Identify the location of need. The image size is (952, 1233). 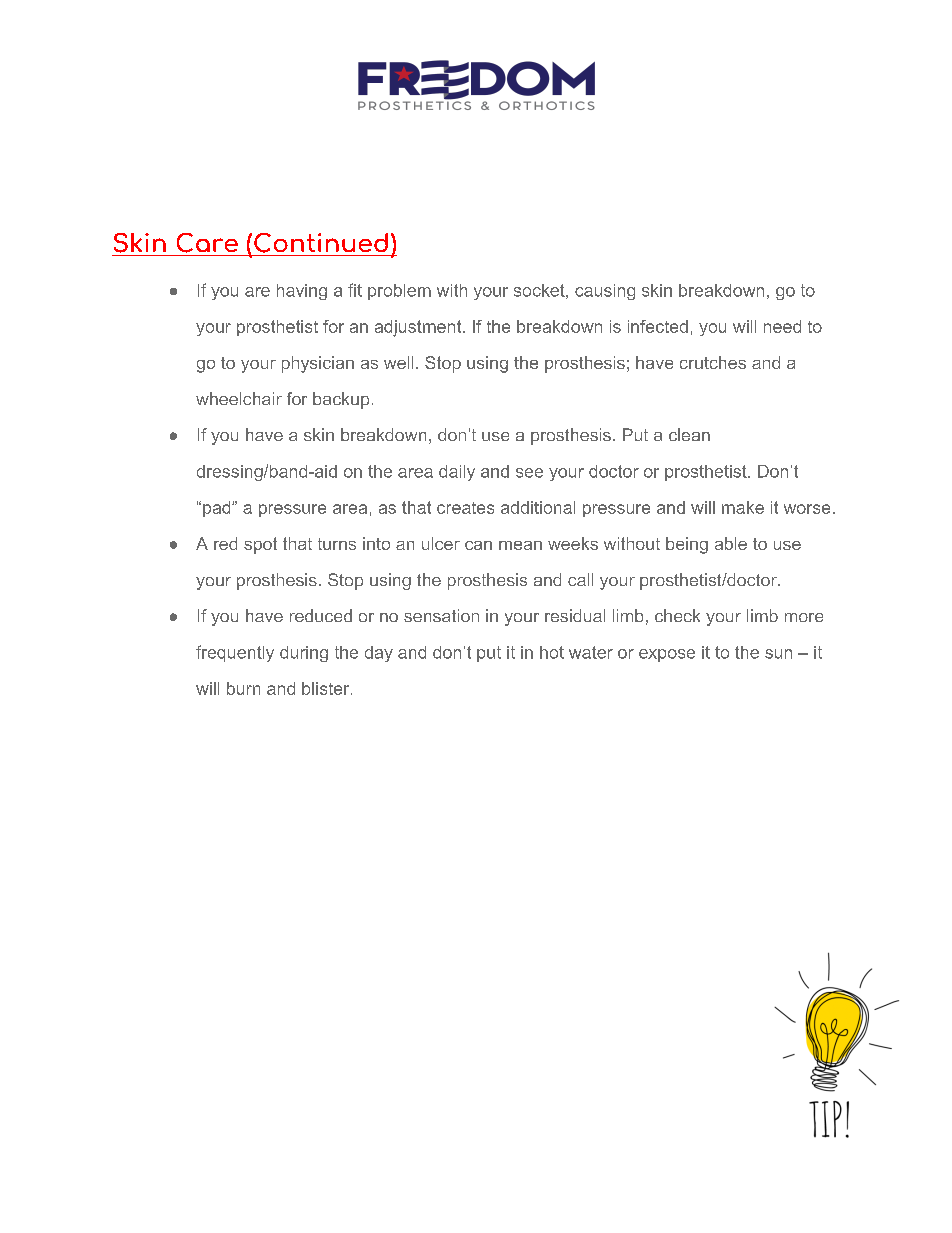
(782, 326).
